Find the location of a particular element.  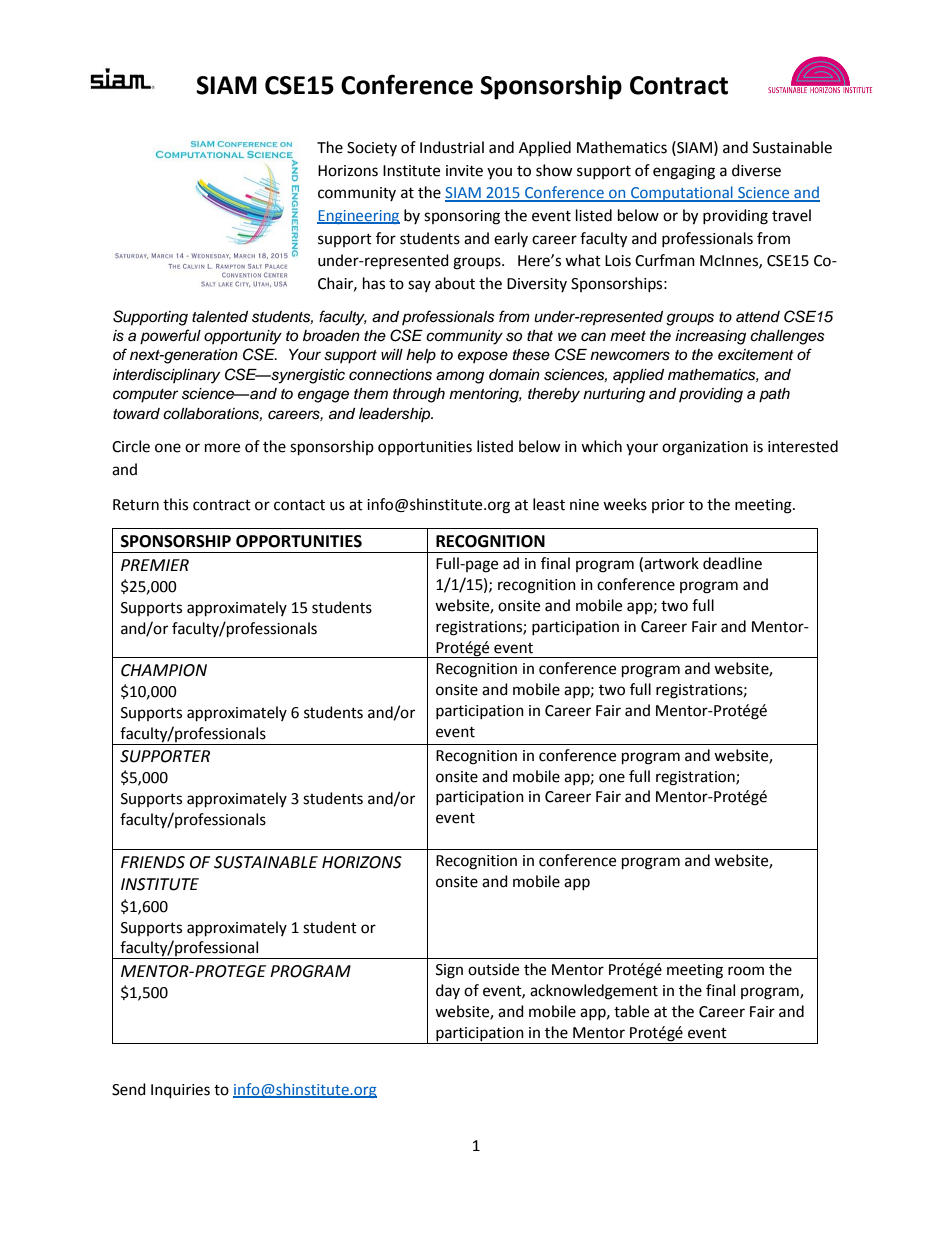

diverse is located at coordinates (756, 170).
